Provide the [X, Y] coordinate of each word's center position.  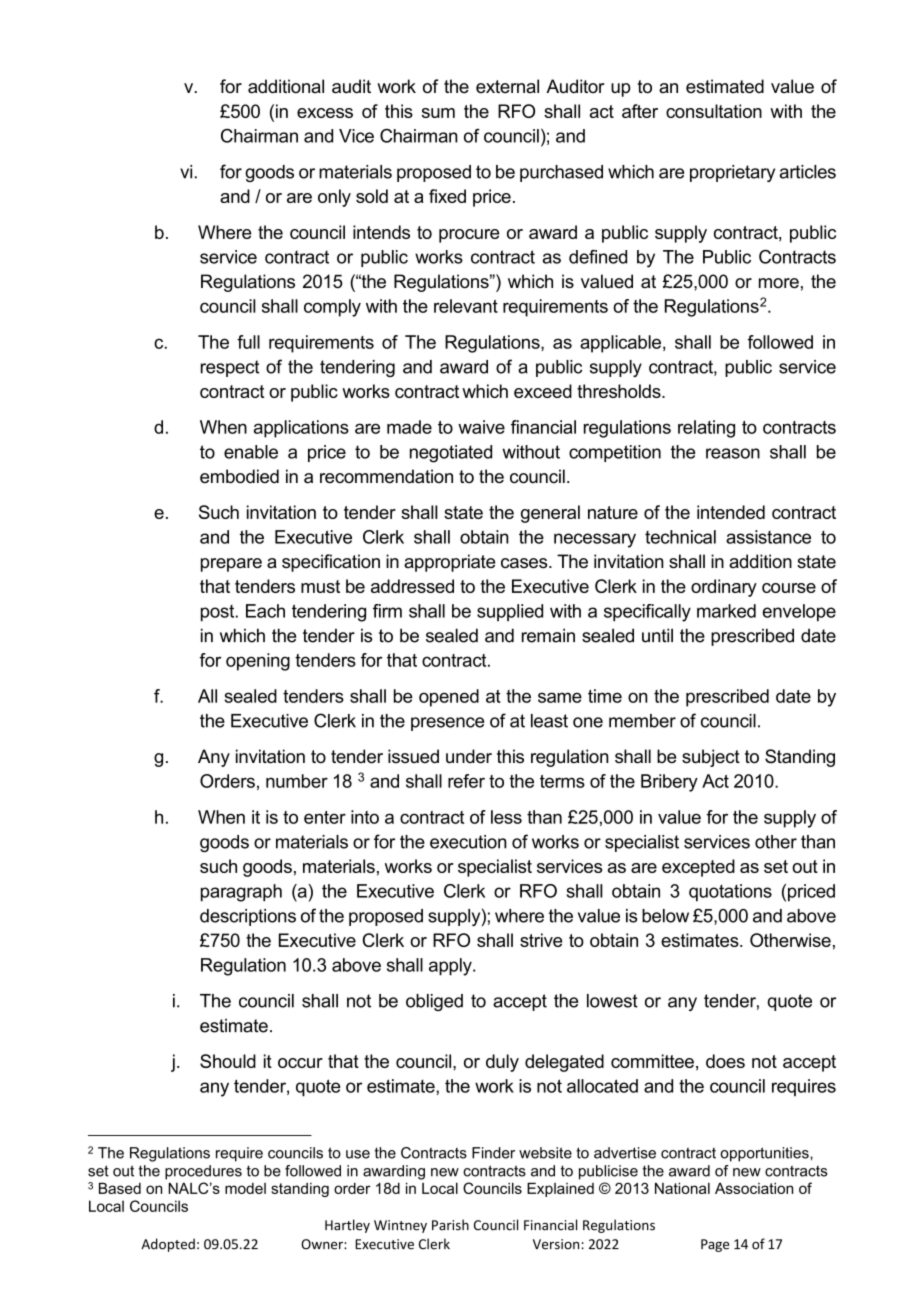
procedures [203, 1172]
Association [754, 1188]
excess [325, 113]
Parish [450, 1225]
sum [438, 113]
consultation [714, 111]
